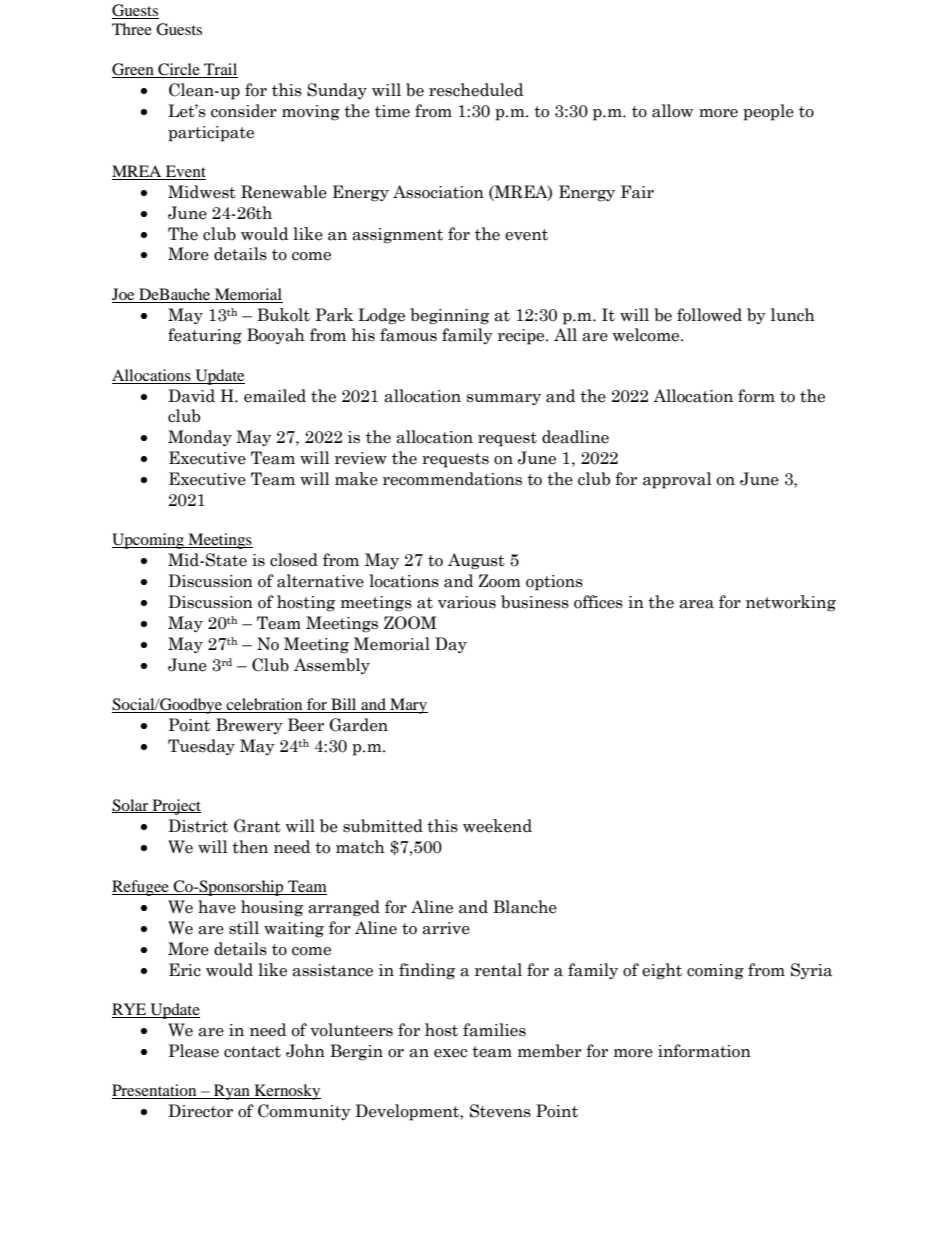 This image has height=1233, width=952. What do you see at coordinates (220, 70) in the image?
I see `Trail` at bounding box center [220, 70].
